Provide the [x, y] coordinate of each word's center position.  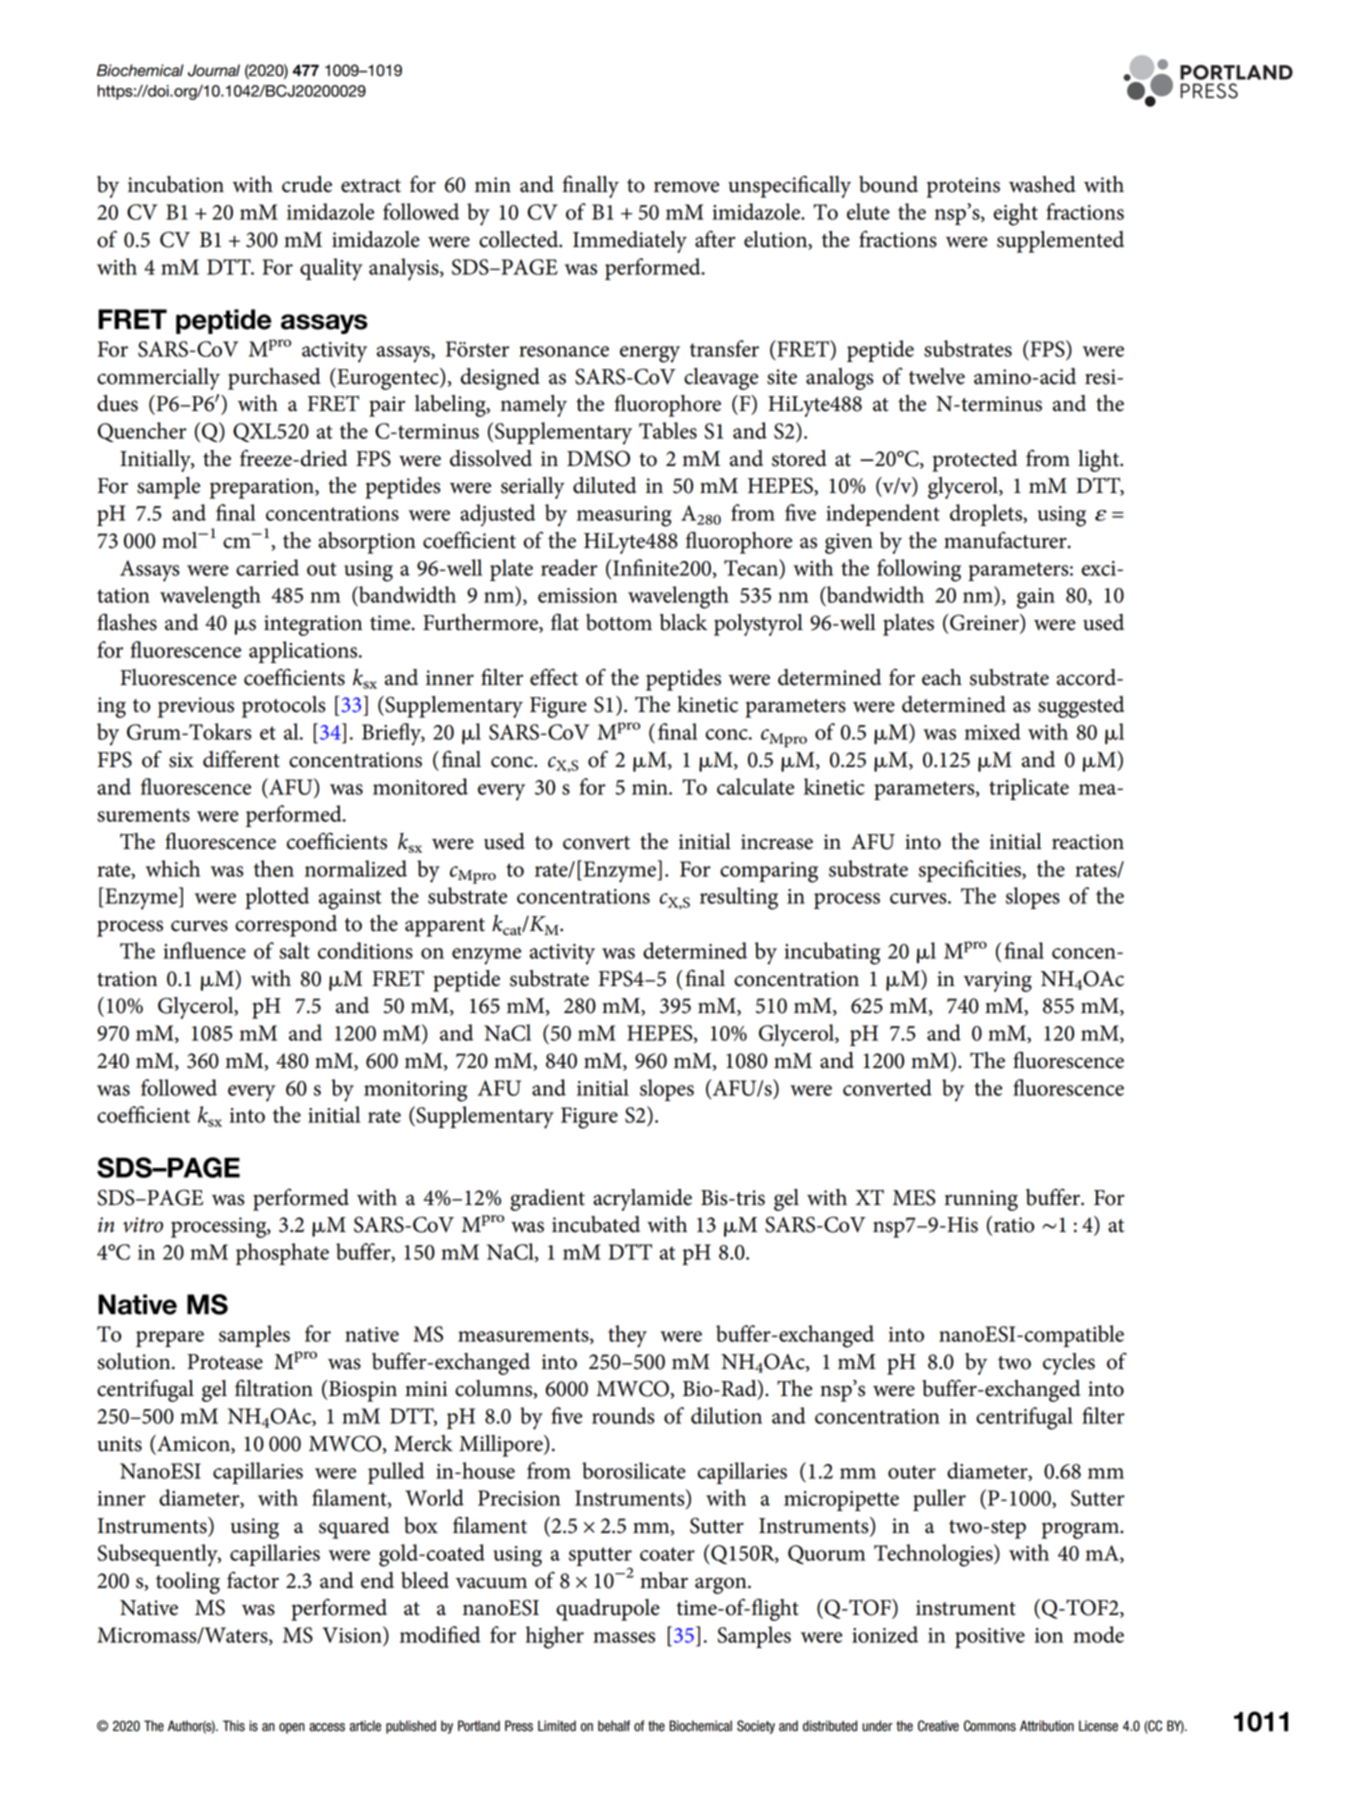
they [627, 1336]
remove [686, 187]
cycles [1069, 1364]
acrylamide [642, 1200]
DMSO [598, 458]
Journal [214, 70]
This [234, 1726]
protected [974, 461]
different [241, 759]
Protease [225, 1362]
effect [554, 677]
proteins [963, 187]
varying [997, 981]
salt [294, 950]
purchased [274, 379]
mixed [992, 731]
